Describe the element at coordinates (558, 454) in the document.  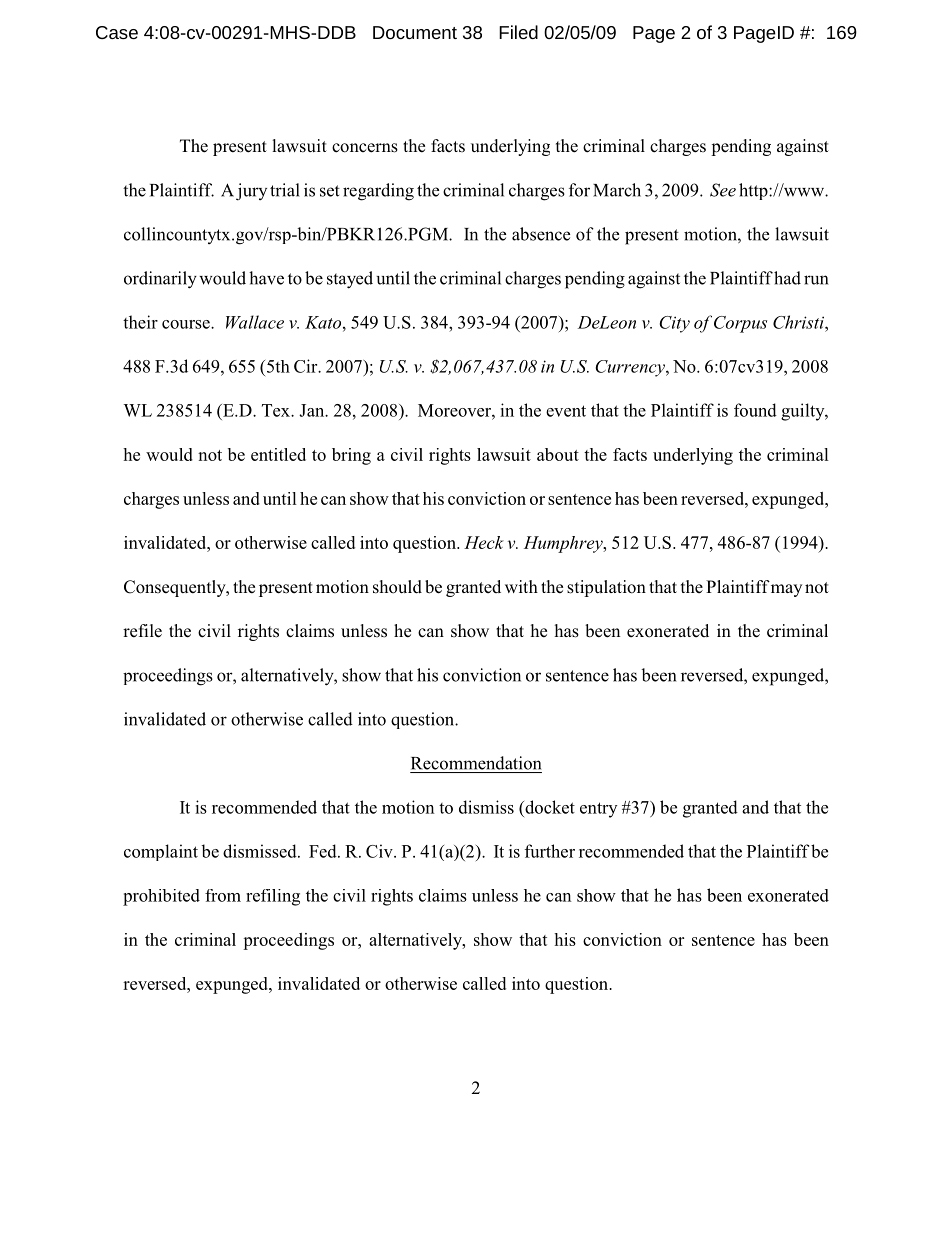
I see `about` at that location.
